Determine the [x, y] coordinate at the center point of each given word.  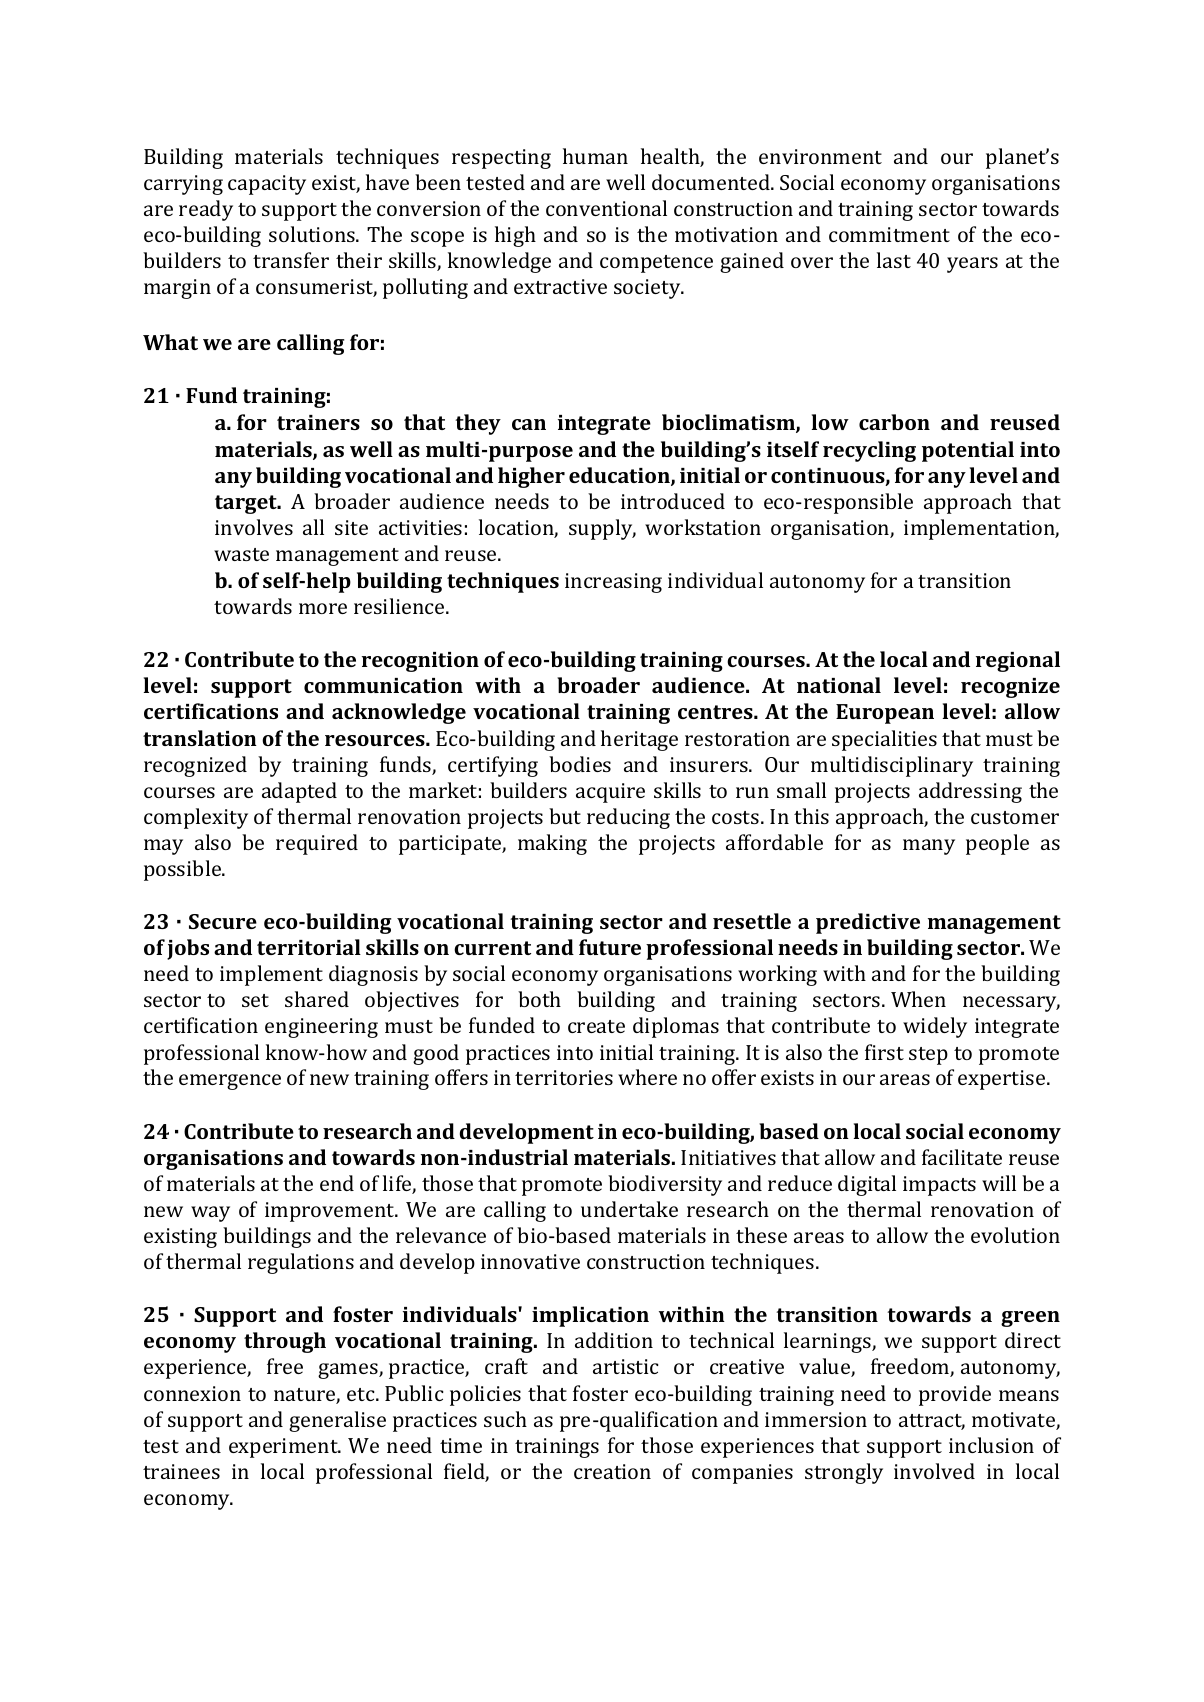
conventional [606, 208]
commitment [889, 234]
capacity [267, 185]
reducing [628, 818]
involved [934, 1471]
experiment [284, 1448]
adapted [299, 792]
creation [612, 1471]
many [929, 847]
